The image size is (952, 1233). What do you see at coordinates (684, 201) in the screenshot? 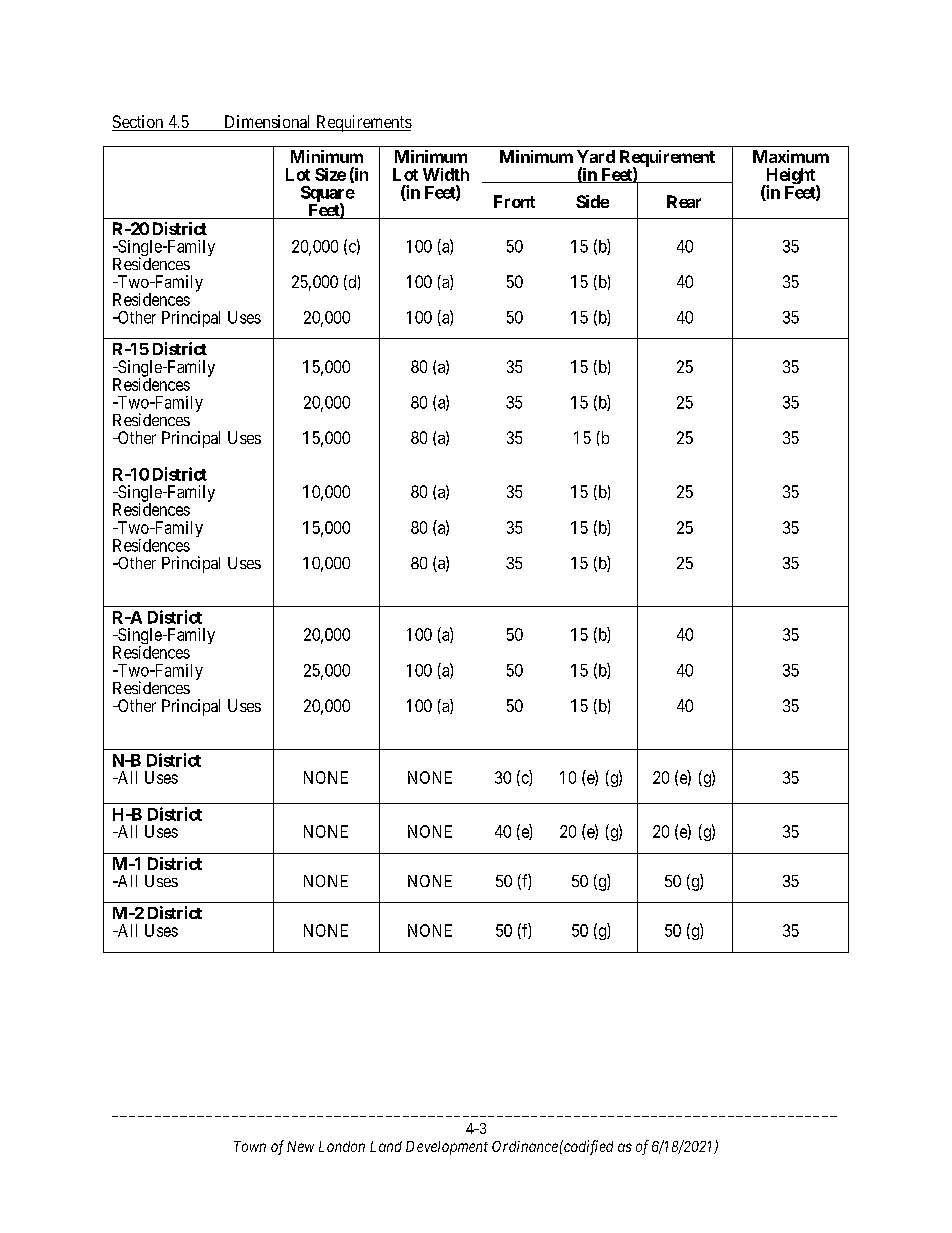
I see `Rear` at bounding box center [684, 201].
